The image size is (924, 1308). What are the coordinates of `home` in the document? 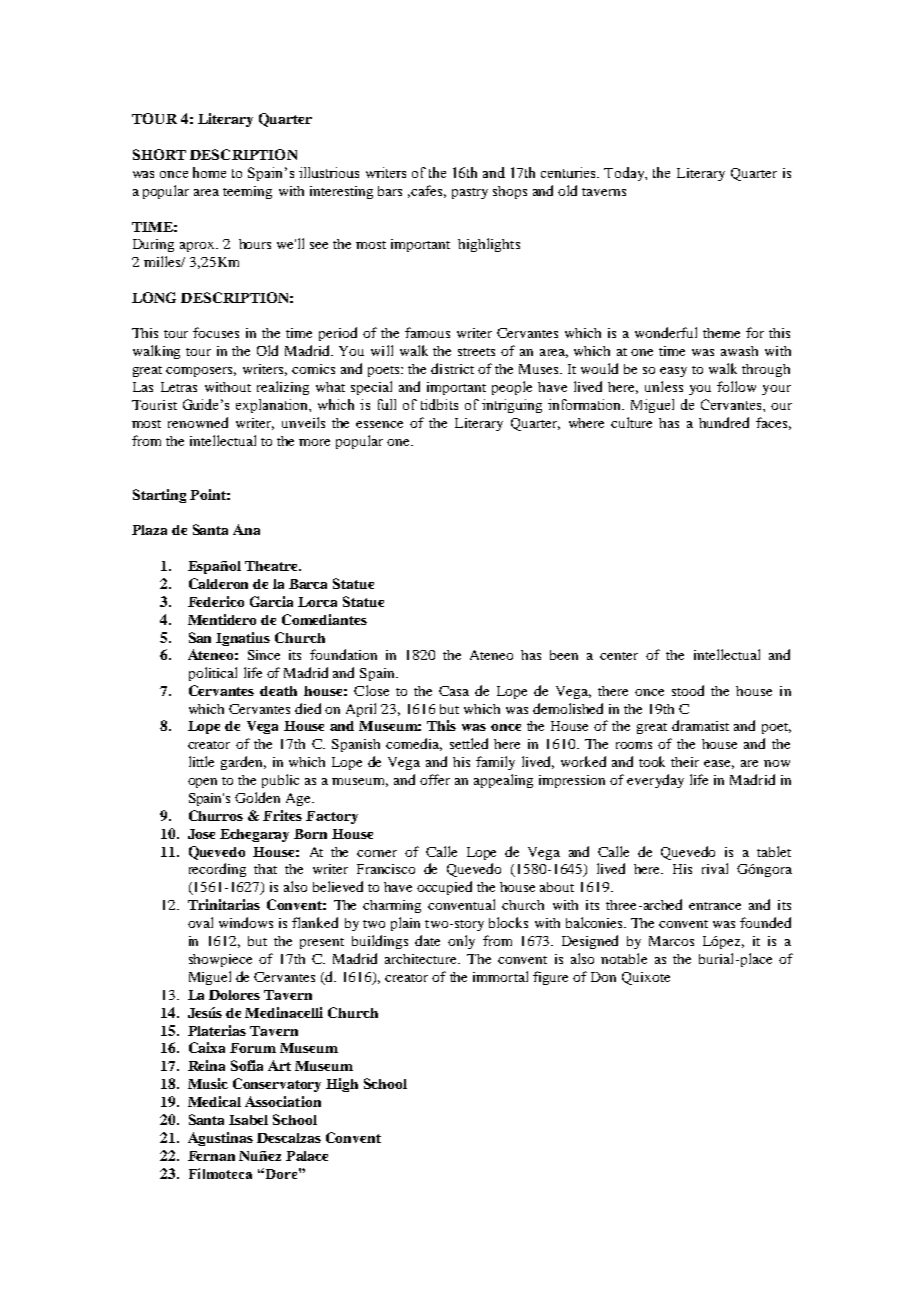 It's located at (209, 172).
